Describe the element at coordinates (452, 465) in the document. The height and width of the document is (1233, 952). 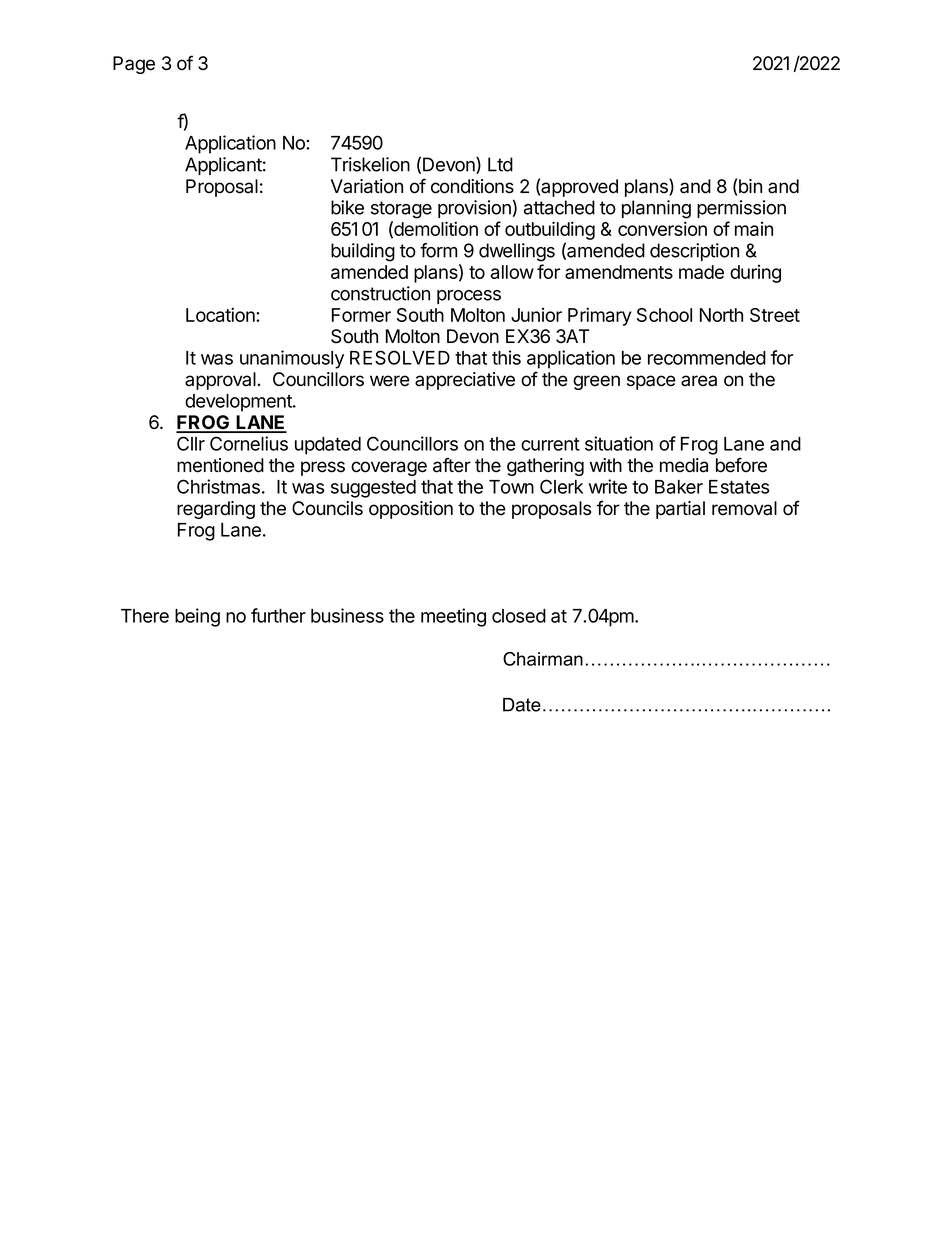
I see `after` at that location.
